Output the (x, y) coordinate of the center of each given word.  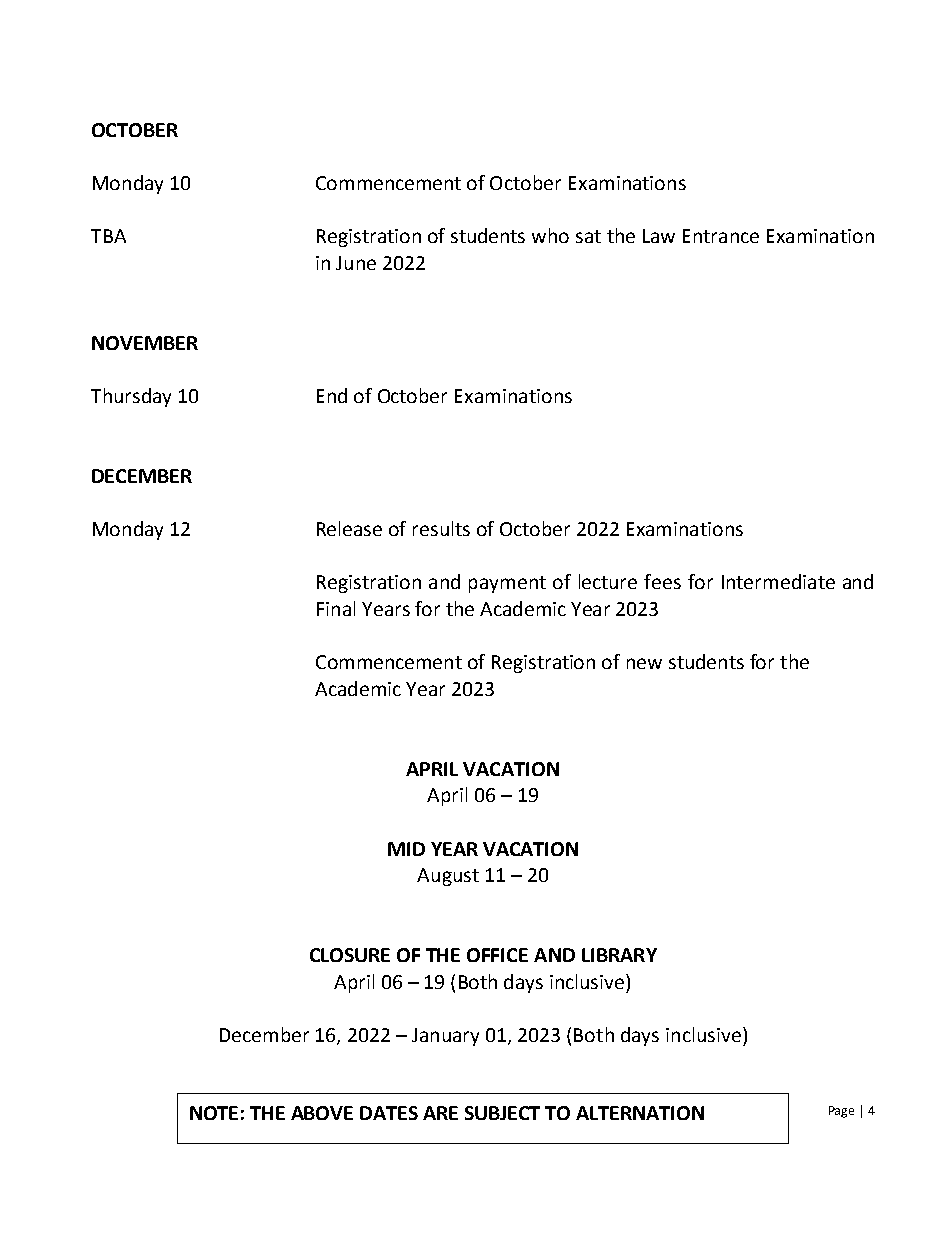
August (448, 877)
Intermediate (778, 581)
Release (349, 528)
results (441, 528)
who (550, 235)
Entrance (721, 236)
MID (406, 849)
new (644, 663)
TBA (108, 236)
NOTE (214, 1113)
